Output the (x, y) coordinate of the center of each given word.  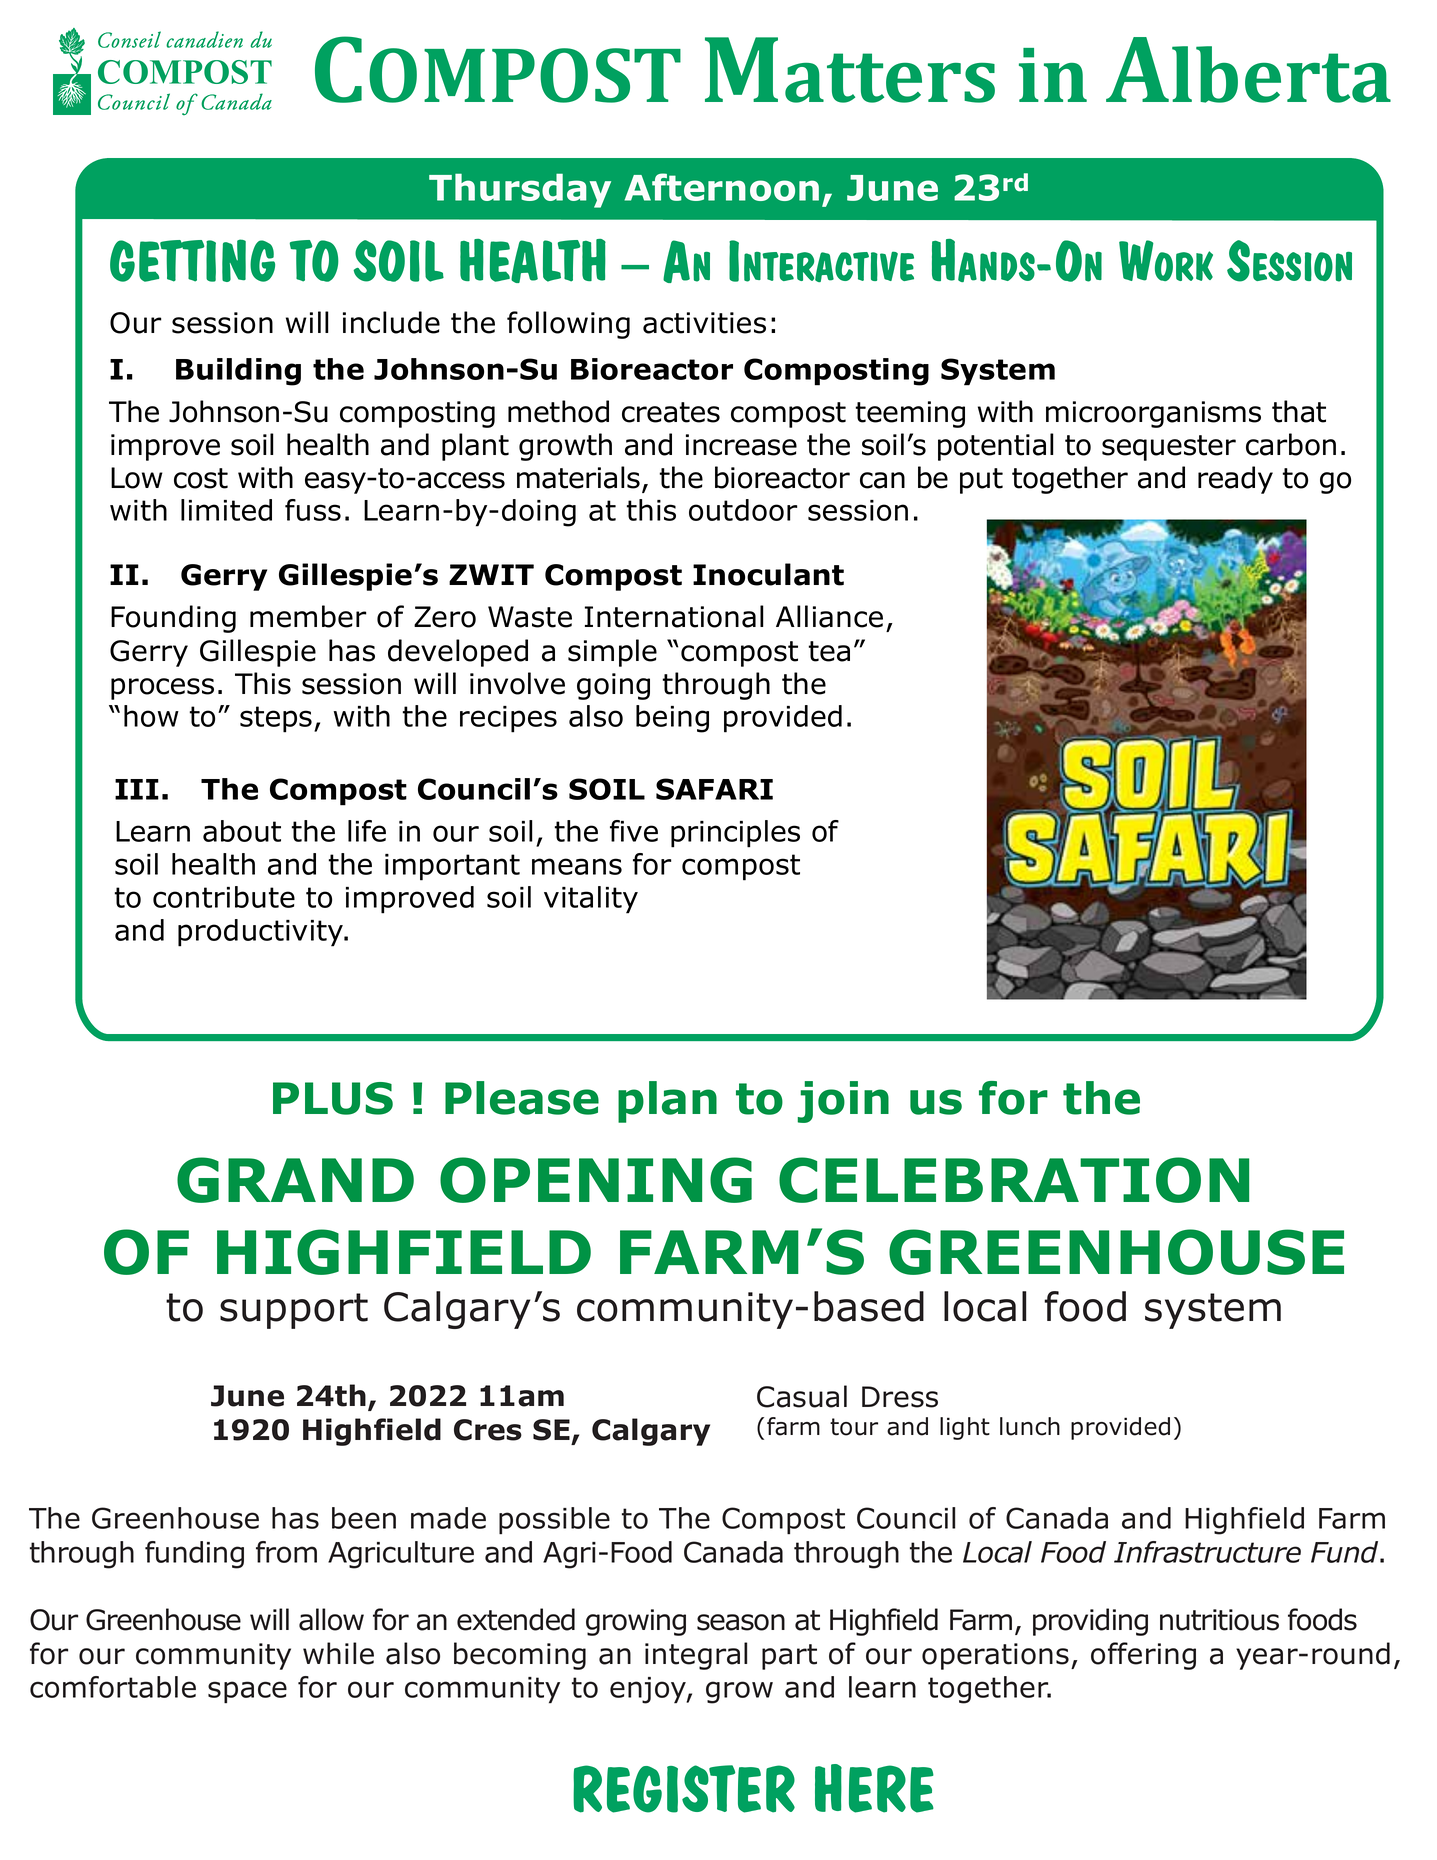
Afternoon (721, 187)
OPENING (596, 1180)
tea (829, 651)
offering (1143, 1656)
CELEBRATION (1014, 1180)
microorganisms (1153, 414)
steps (276, 719)
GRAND (295, 1180)
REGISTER (684, 1789)
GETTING (192, 260)
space (247, 1692)
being (672, 719)
